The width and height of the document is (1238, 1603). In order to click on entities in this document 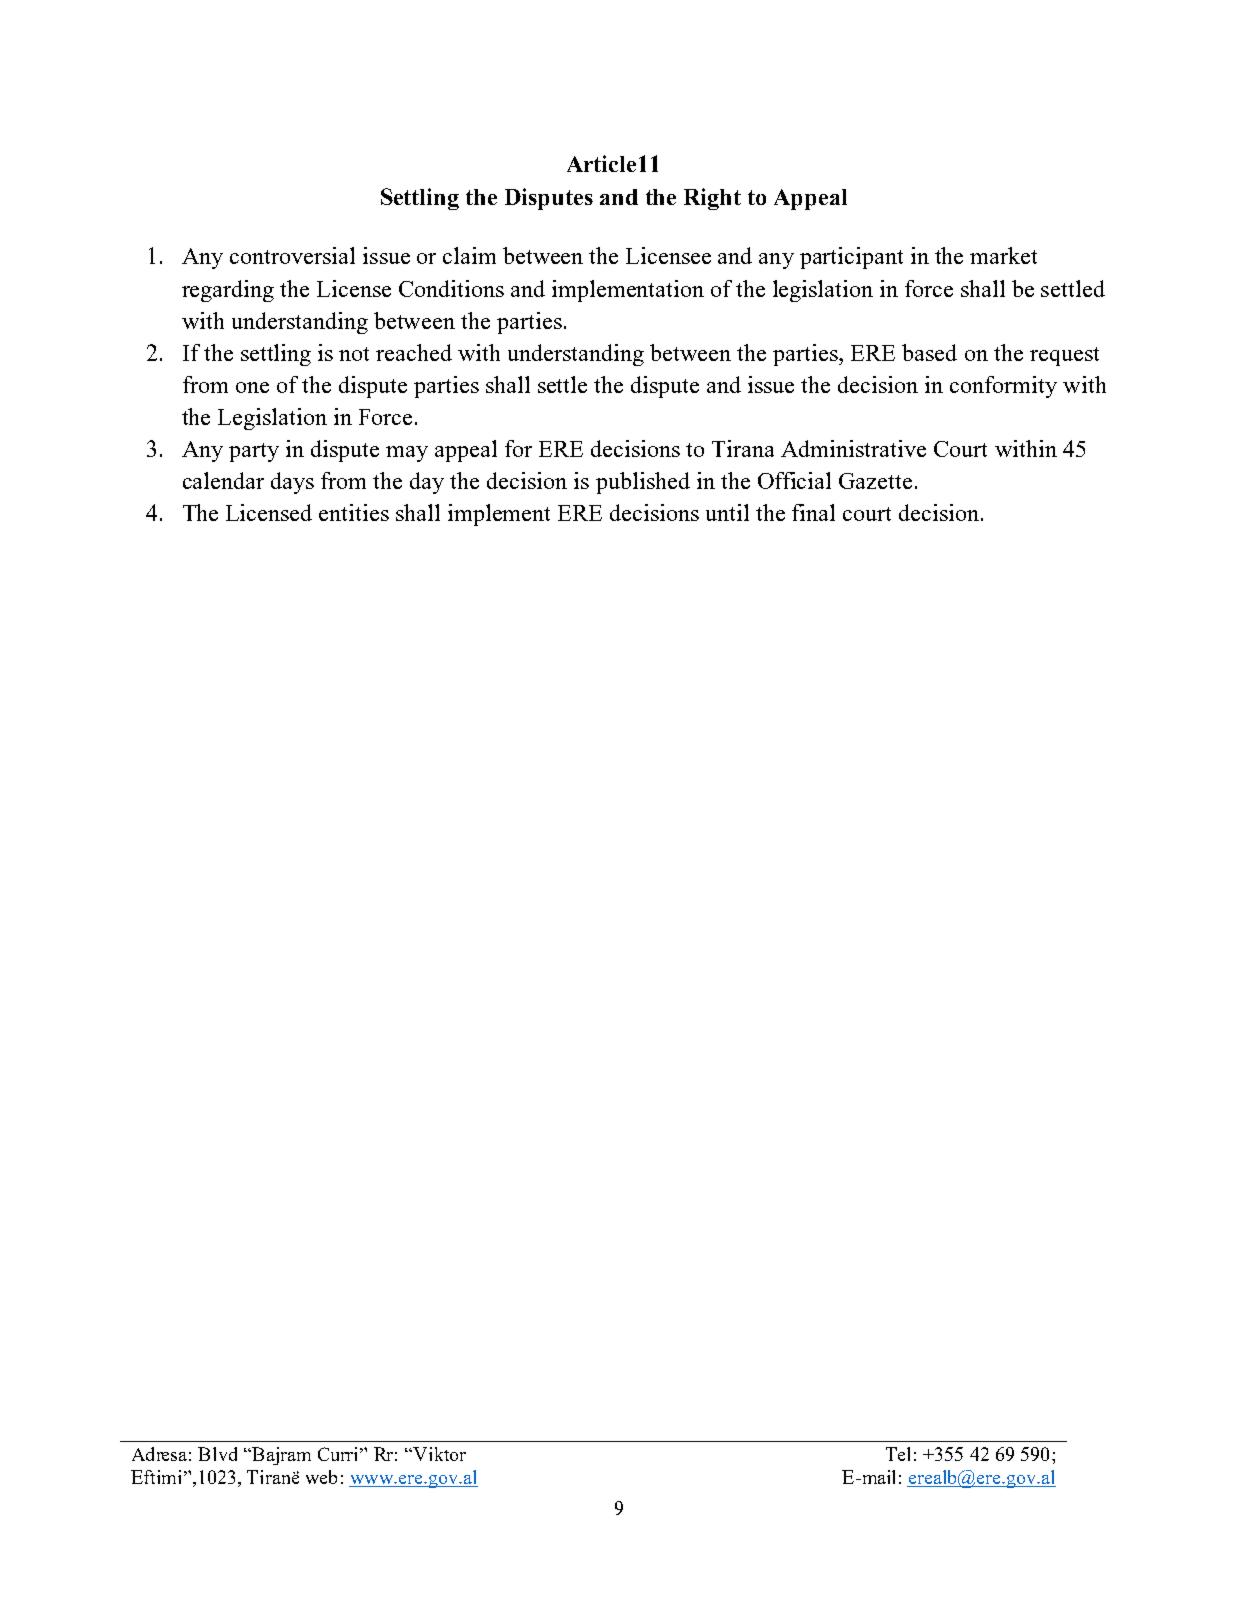, I will do `click(354, 512)`.
